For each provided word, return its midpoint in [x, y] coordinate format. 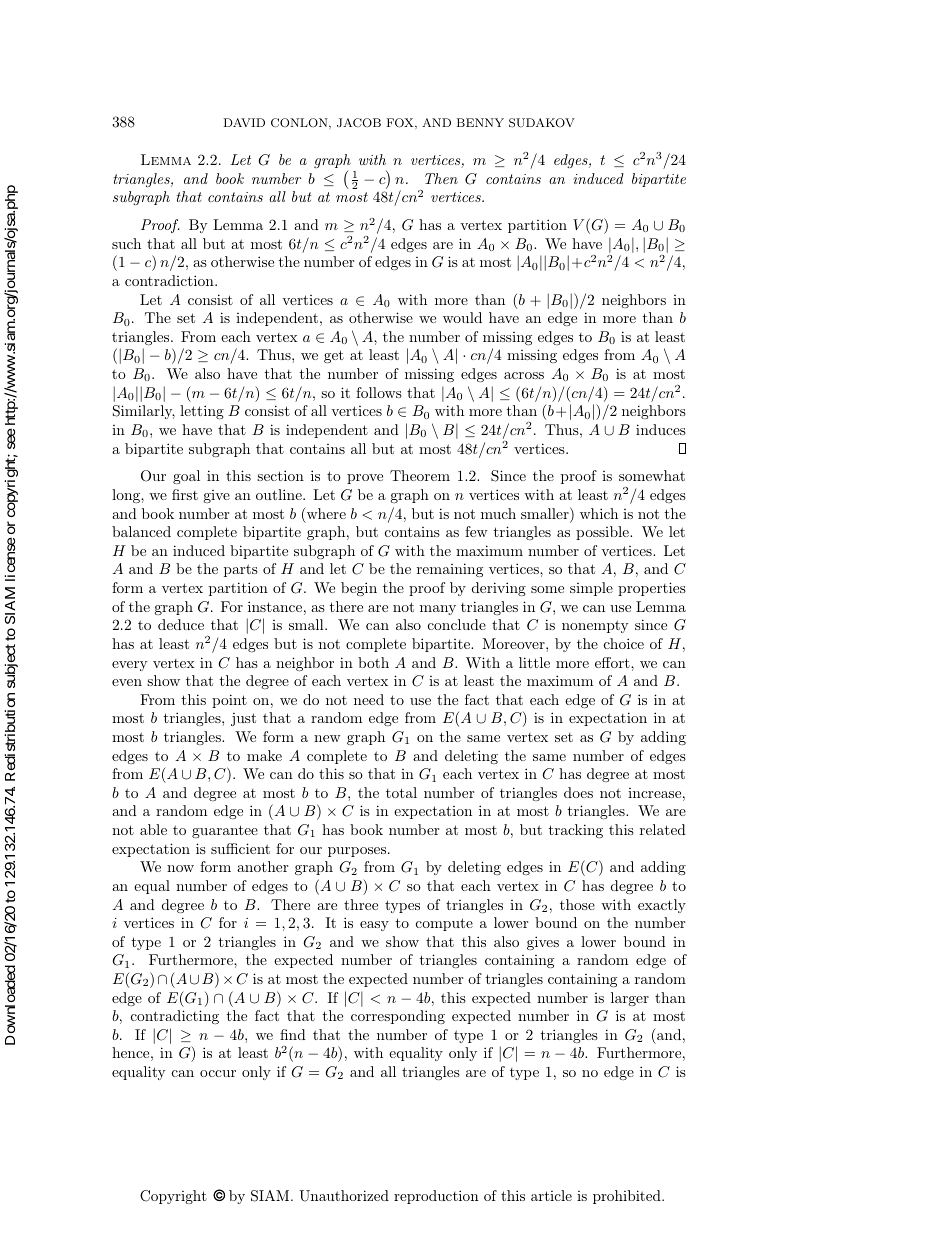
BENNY [480, 122]
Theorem [420, 475]
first [185, 494]
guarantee [225, 831]
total [401, 792]
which [599, 513]
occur [218, 1073]
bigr [388, 180]
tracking [575, 831]
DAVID [244, 122]
